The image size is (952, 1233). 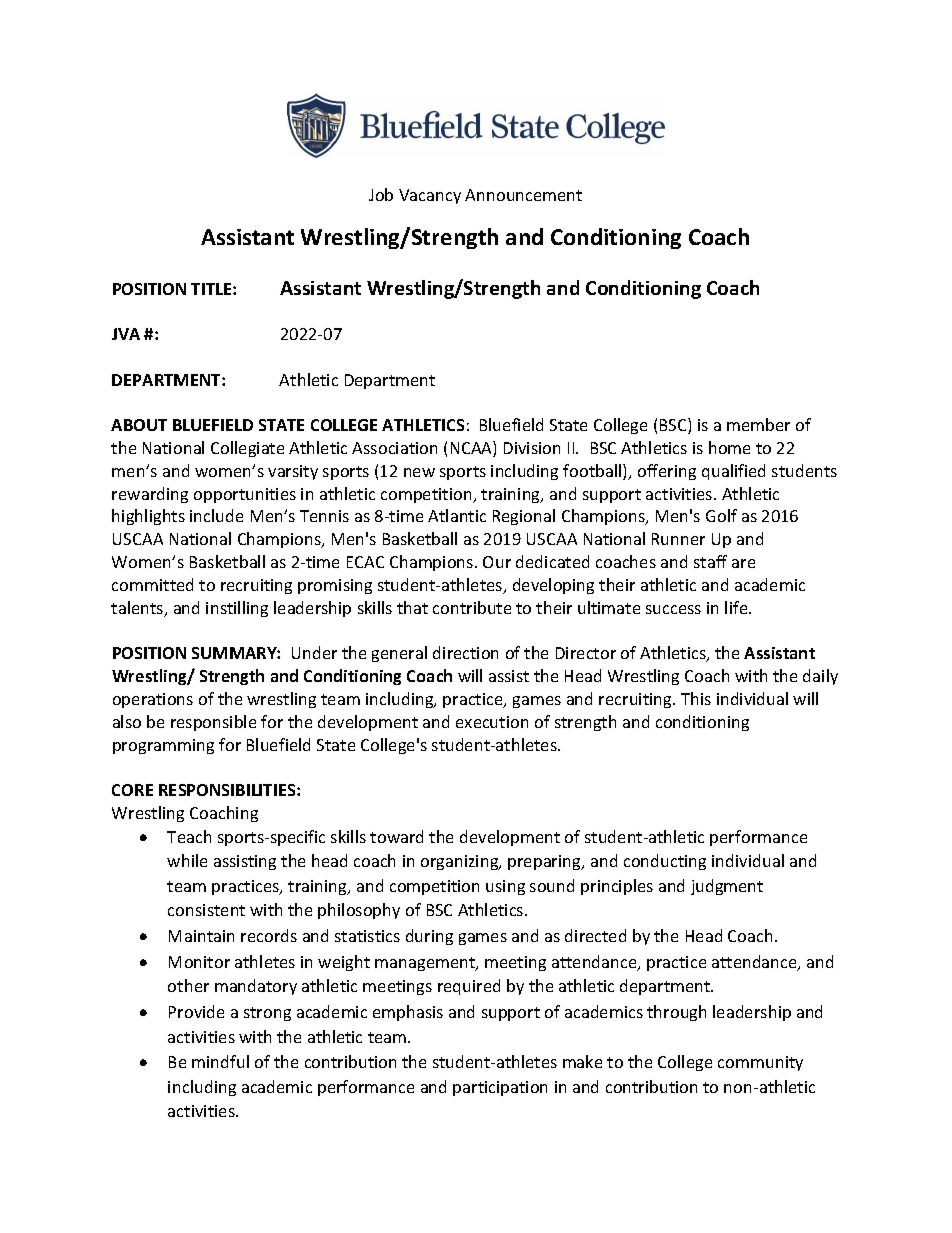 I want to click on mindful, so click(x=220, y=1061).
